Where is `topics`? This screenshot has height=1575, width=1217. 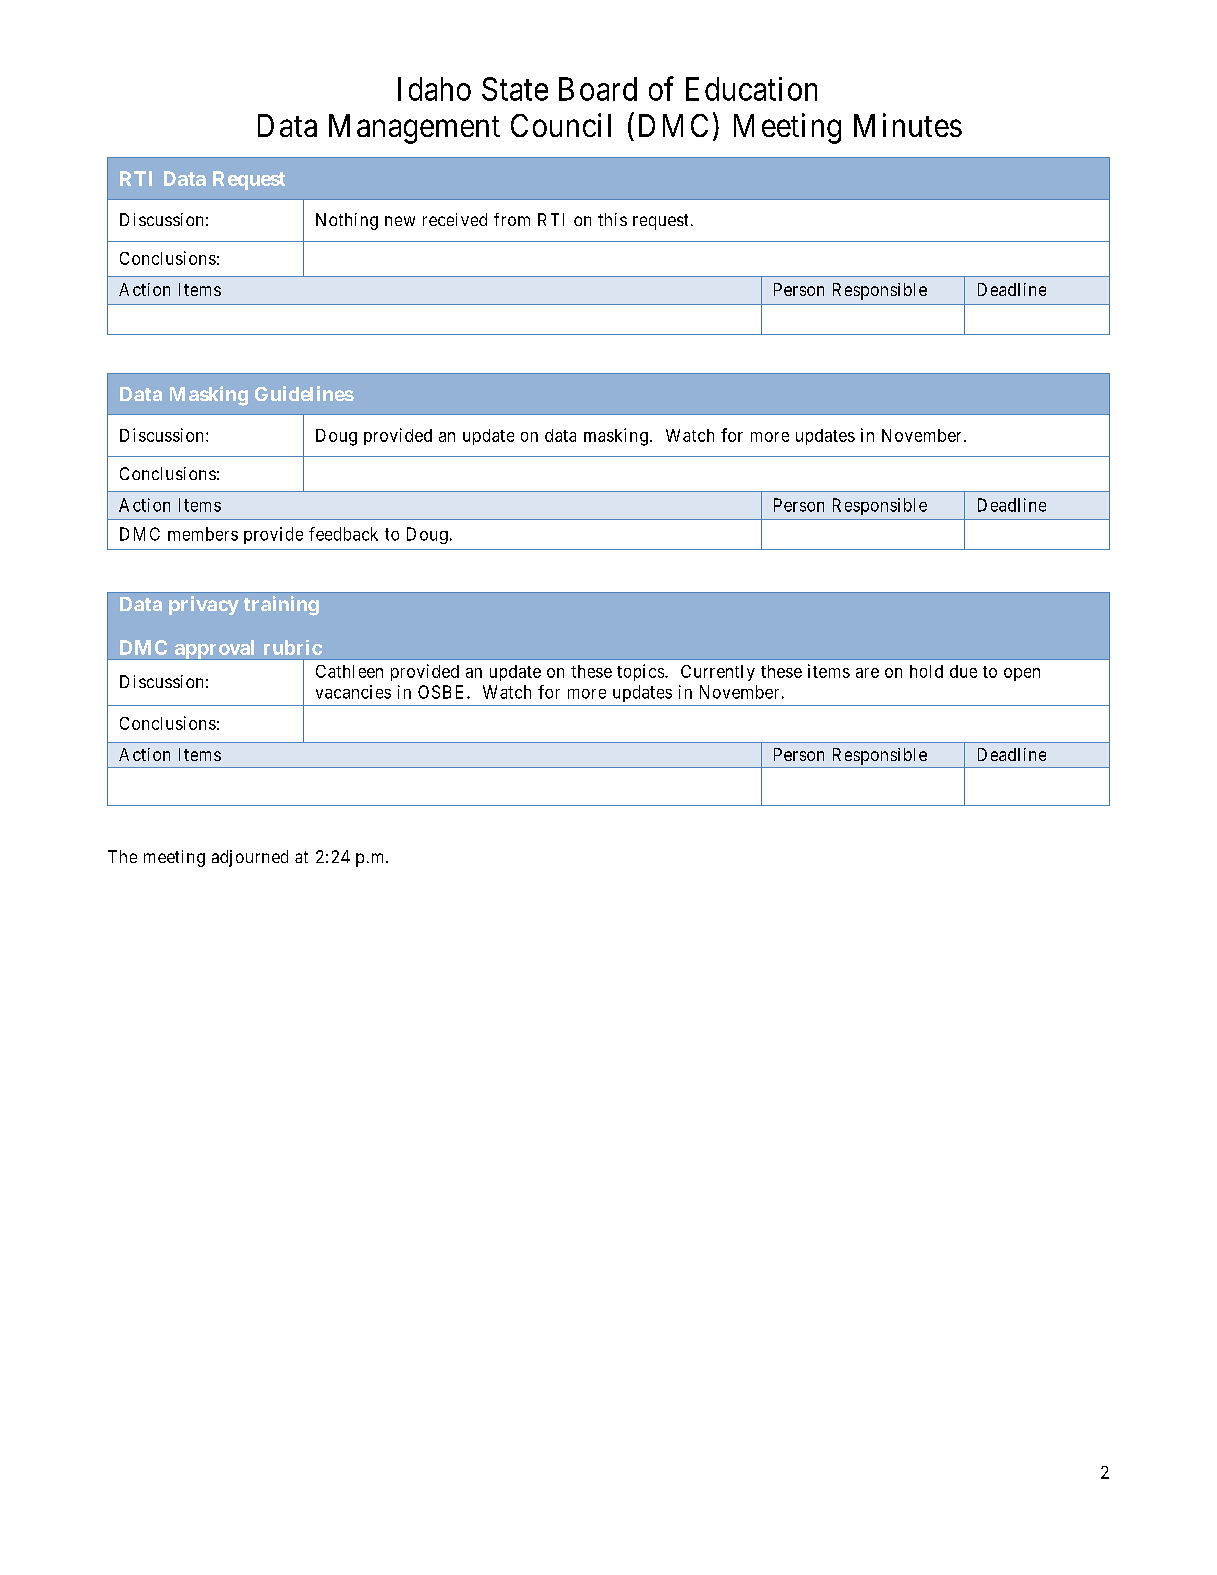 topics is located at coordinates (640, 672).
